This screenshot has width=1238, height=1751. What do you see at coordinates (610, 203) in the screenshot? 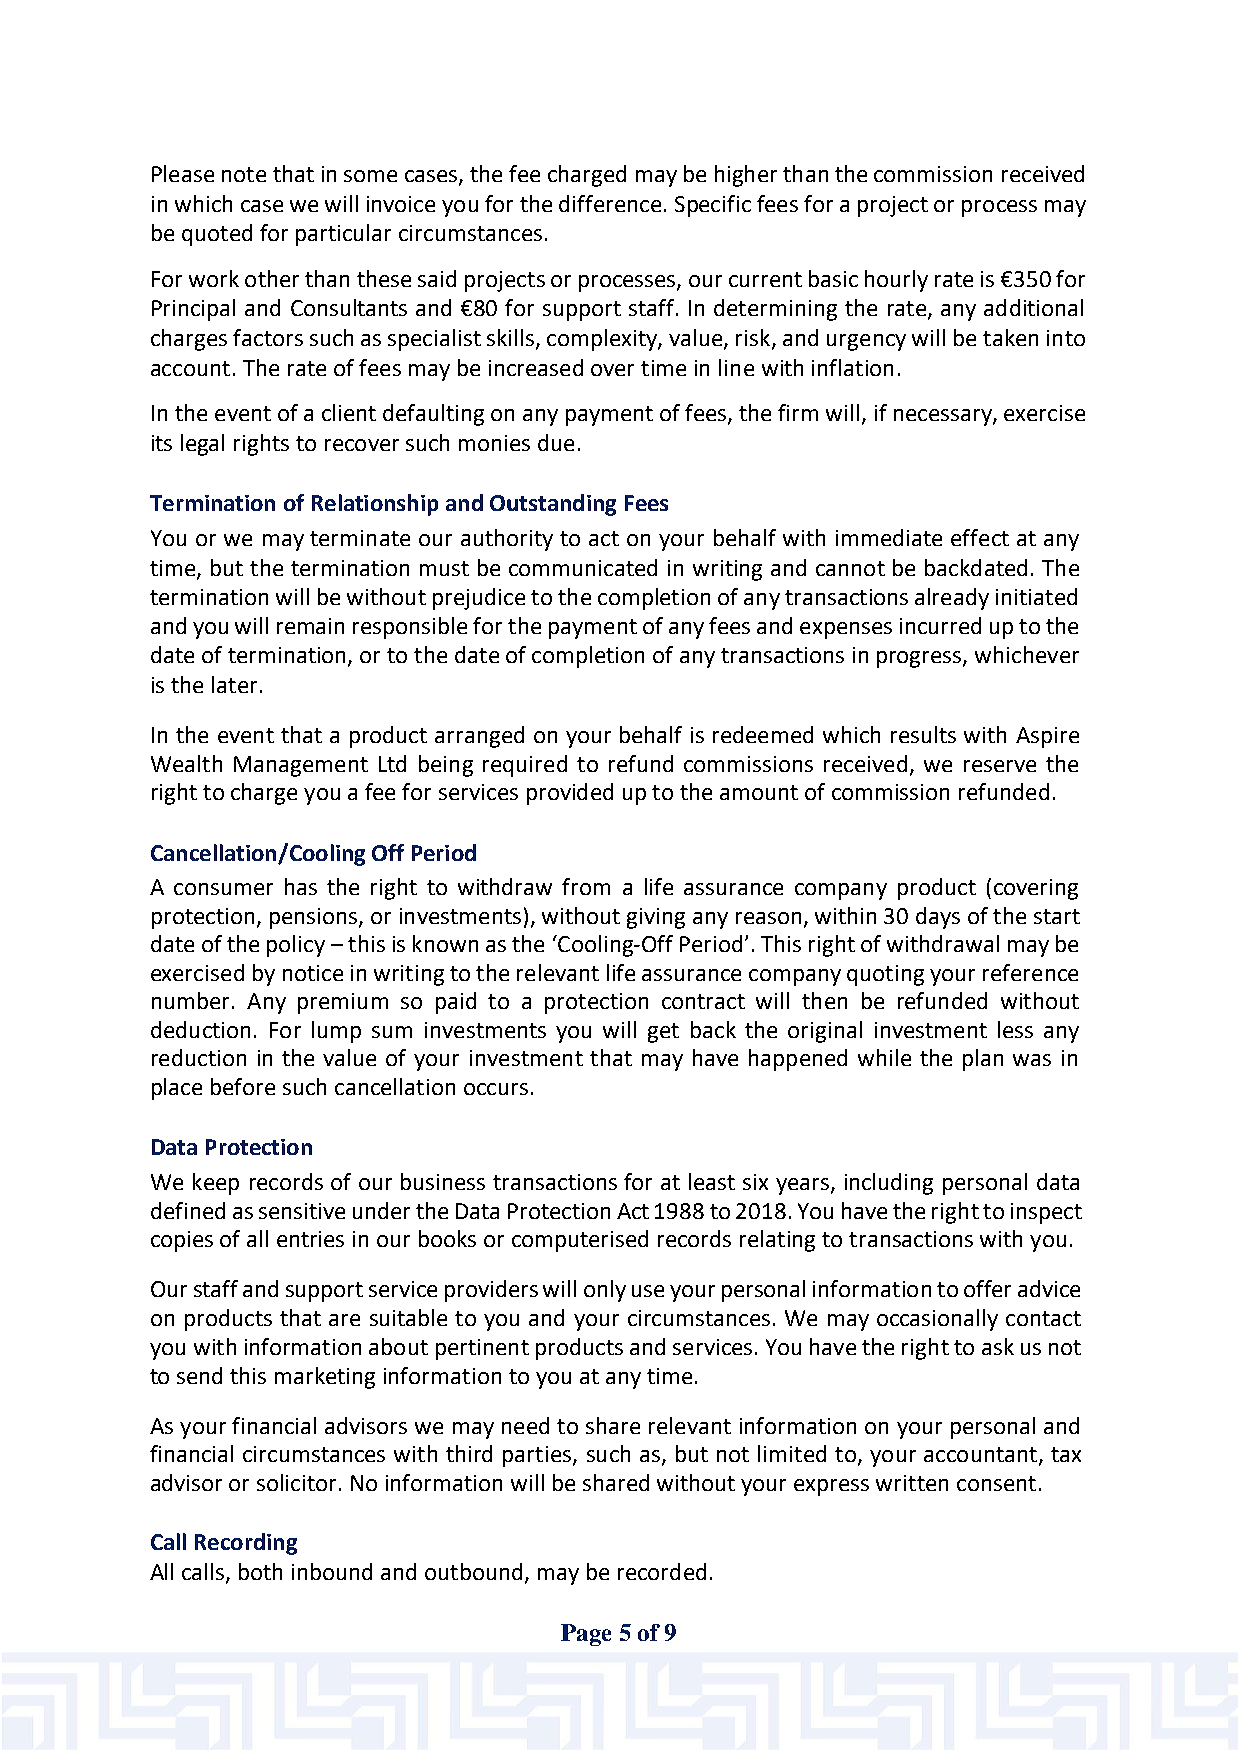
I see `difference` at bounding box center [610, 203].
